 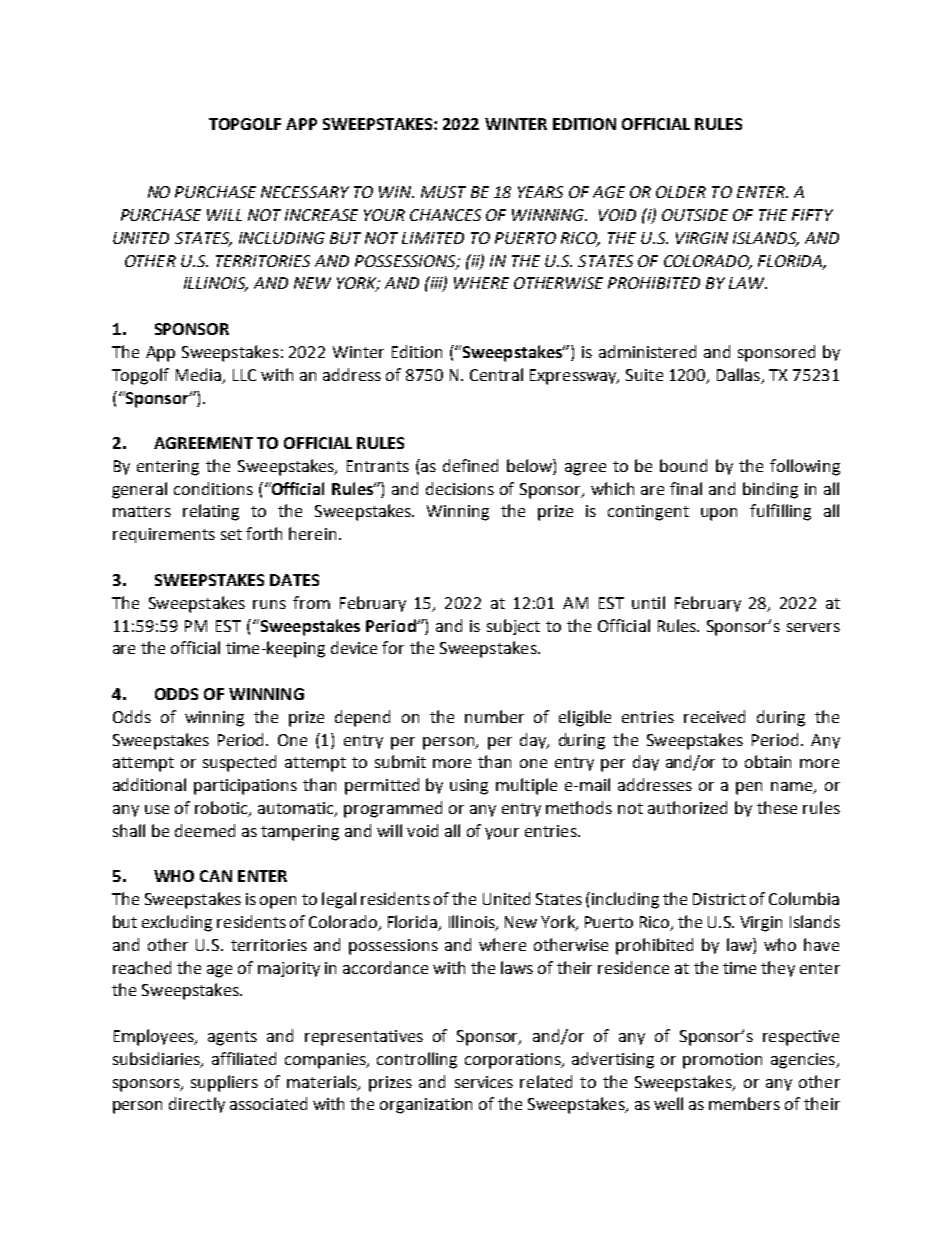 I want to click on runs, so click(x=269, y=604).
